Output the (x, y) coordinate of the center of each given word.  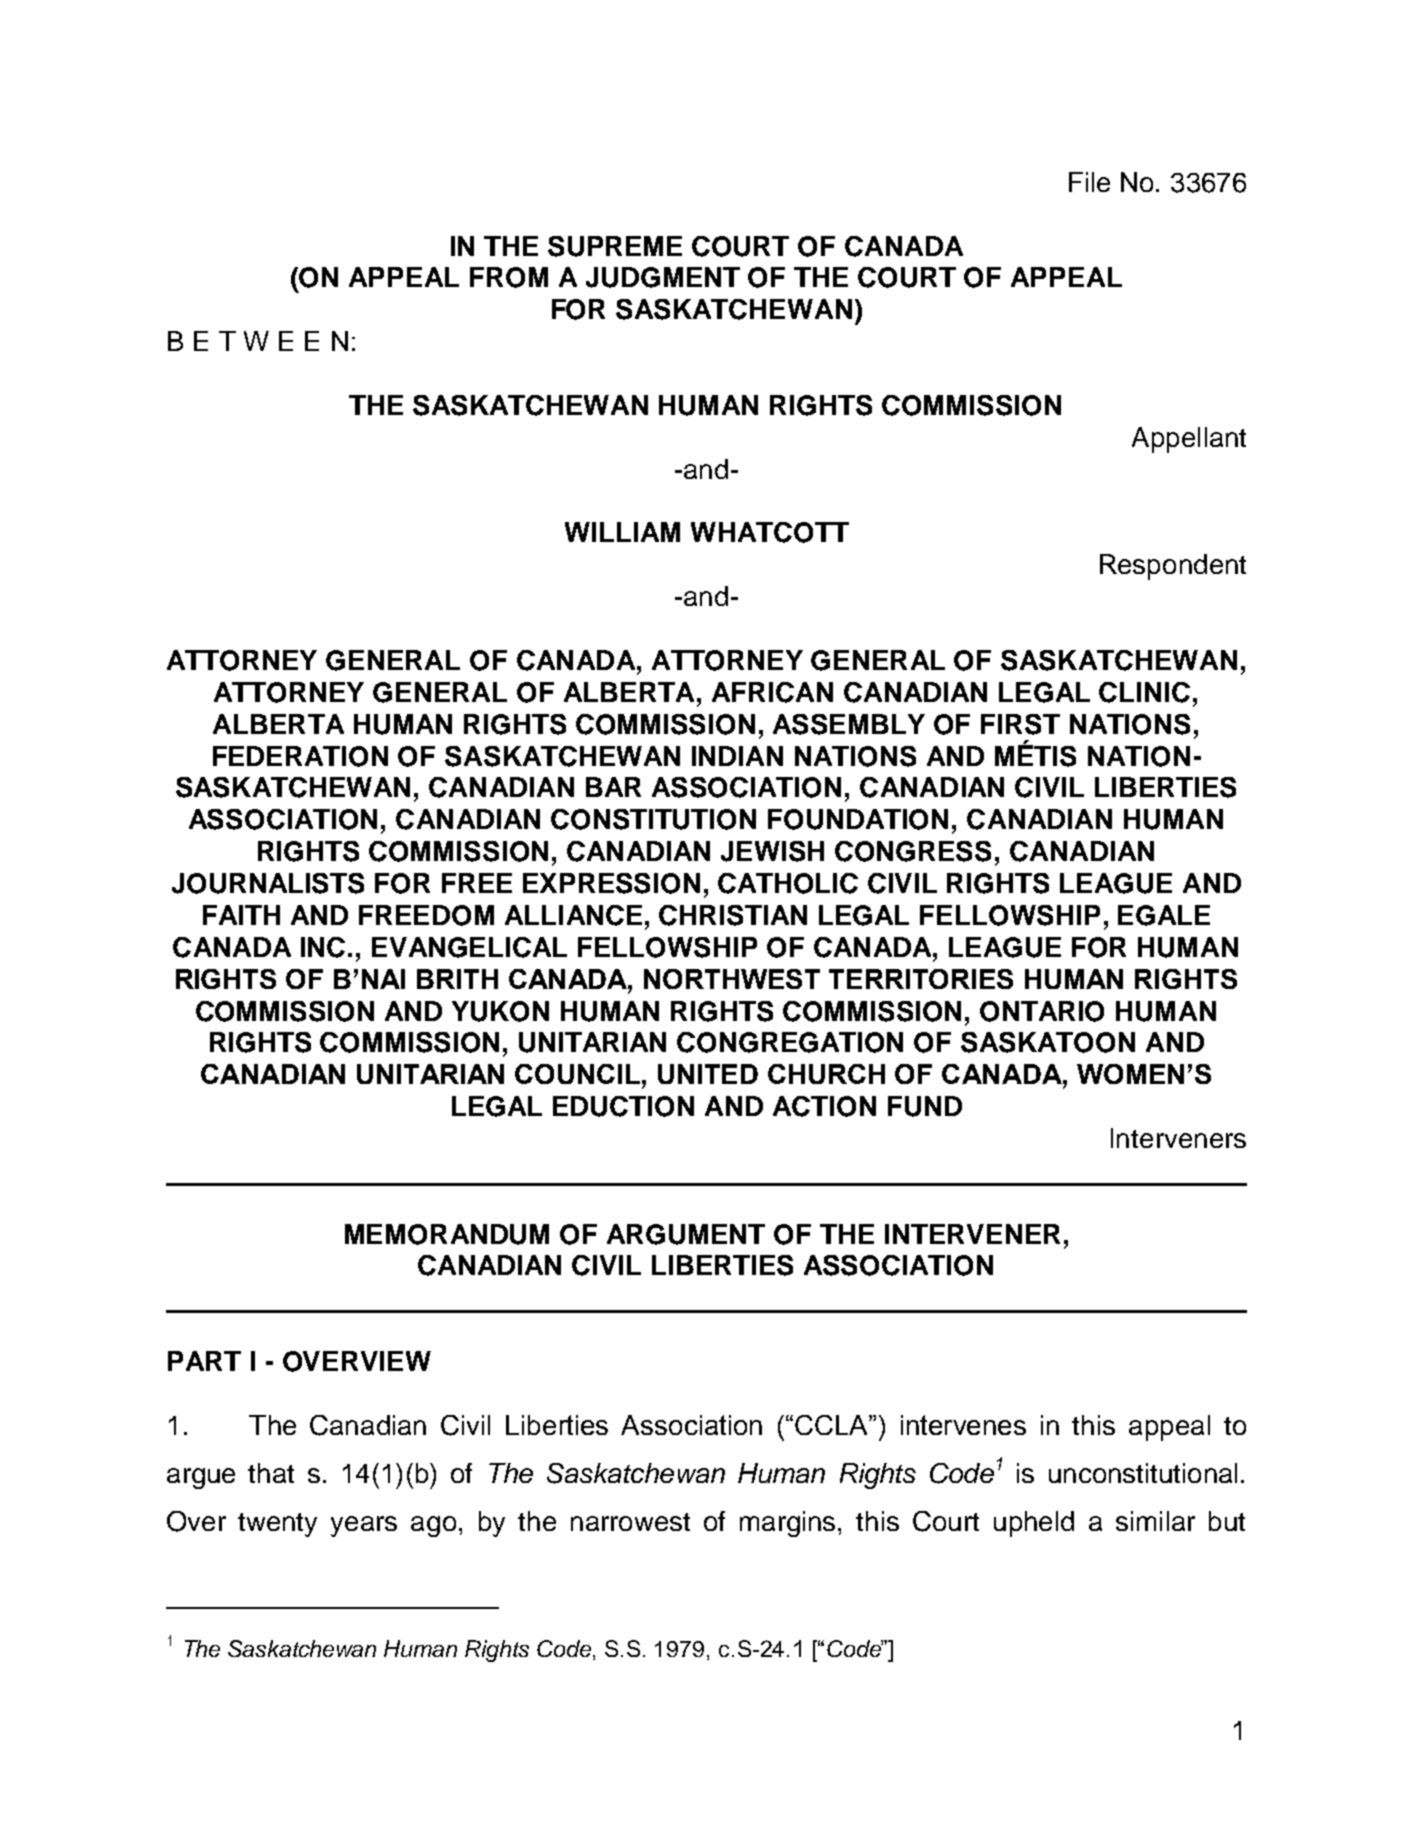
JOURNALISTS (268, 883)
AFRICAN (772, 692)
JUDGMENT (663, 277)
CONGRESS (913, 851)
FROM (509, 277)
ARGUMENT (686, 1234)
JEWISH (772, 851)
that (271, 1473)
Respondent (1173, 567)
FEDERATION (300, 756)
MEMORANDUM (447, 1234)
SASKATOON (1048, 1042)
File (1089, 182)
